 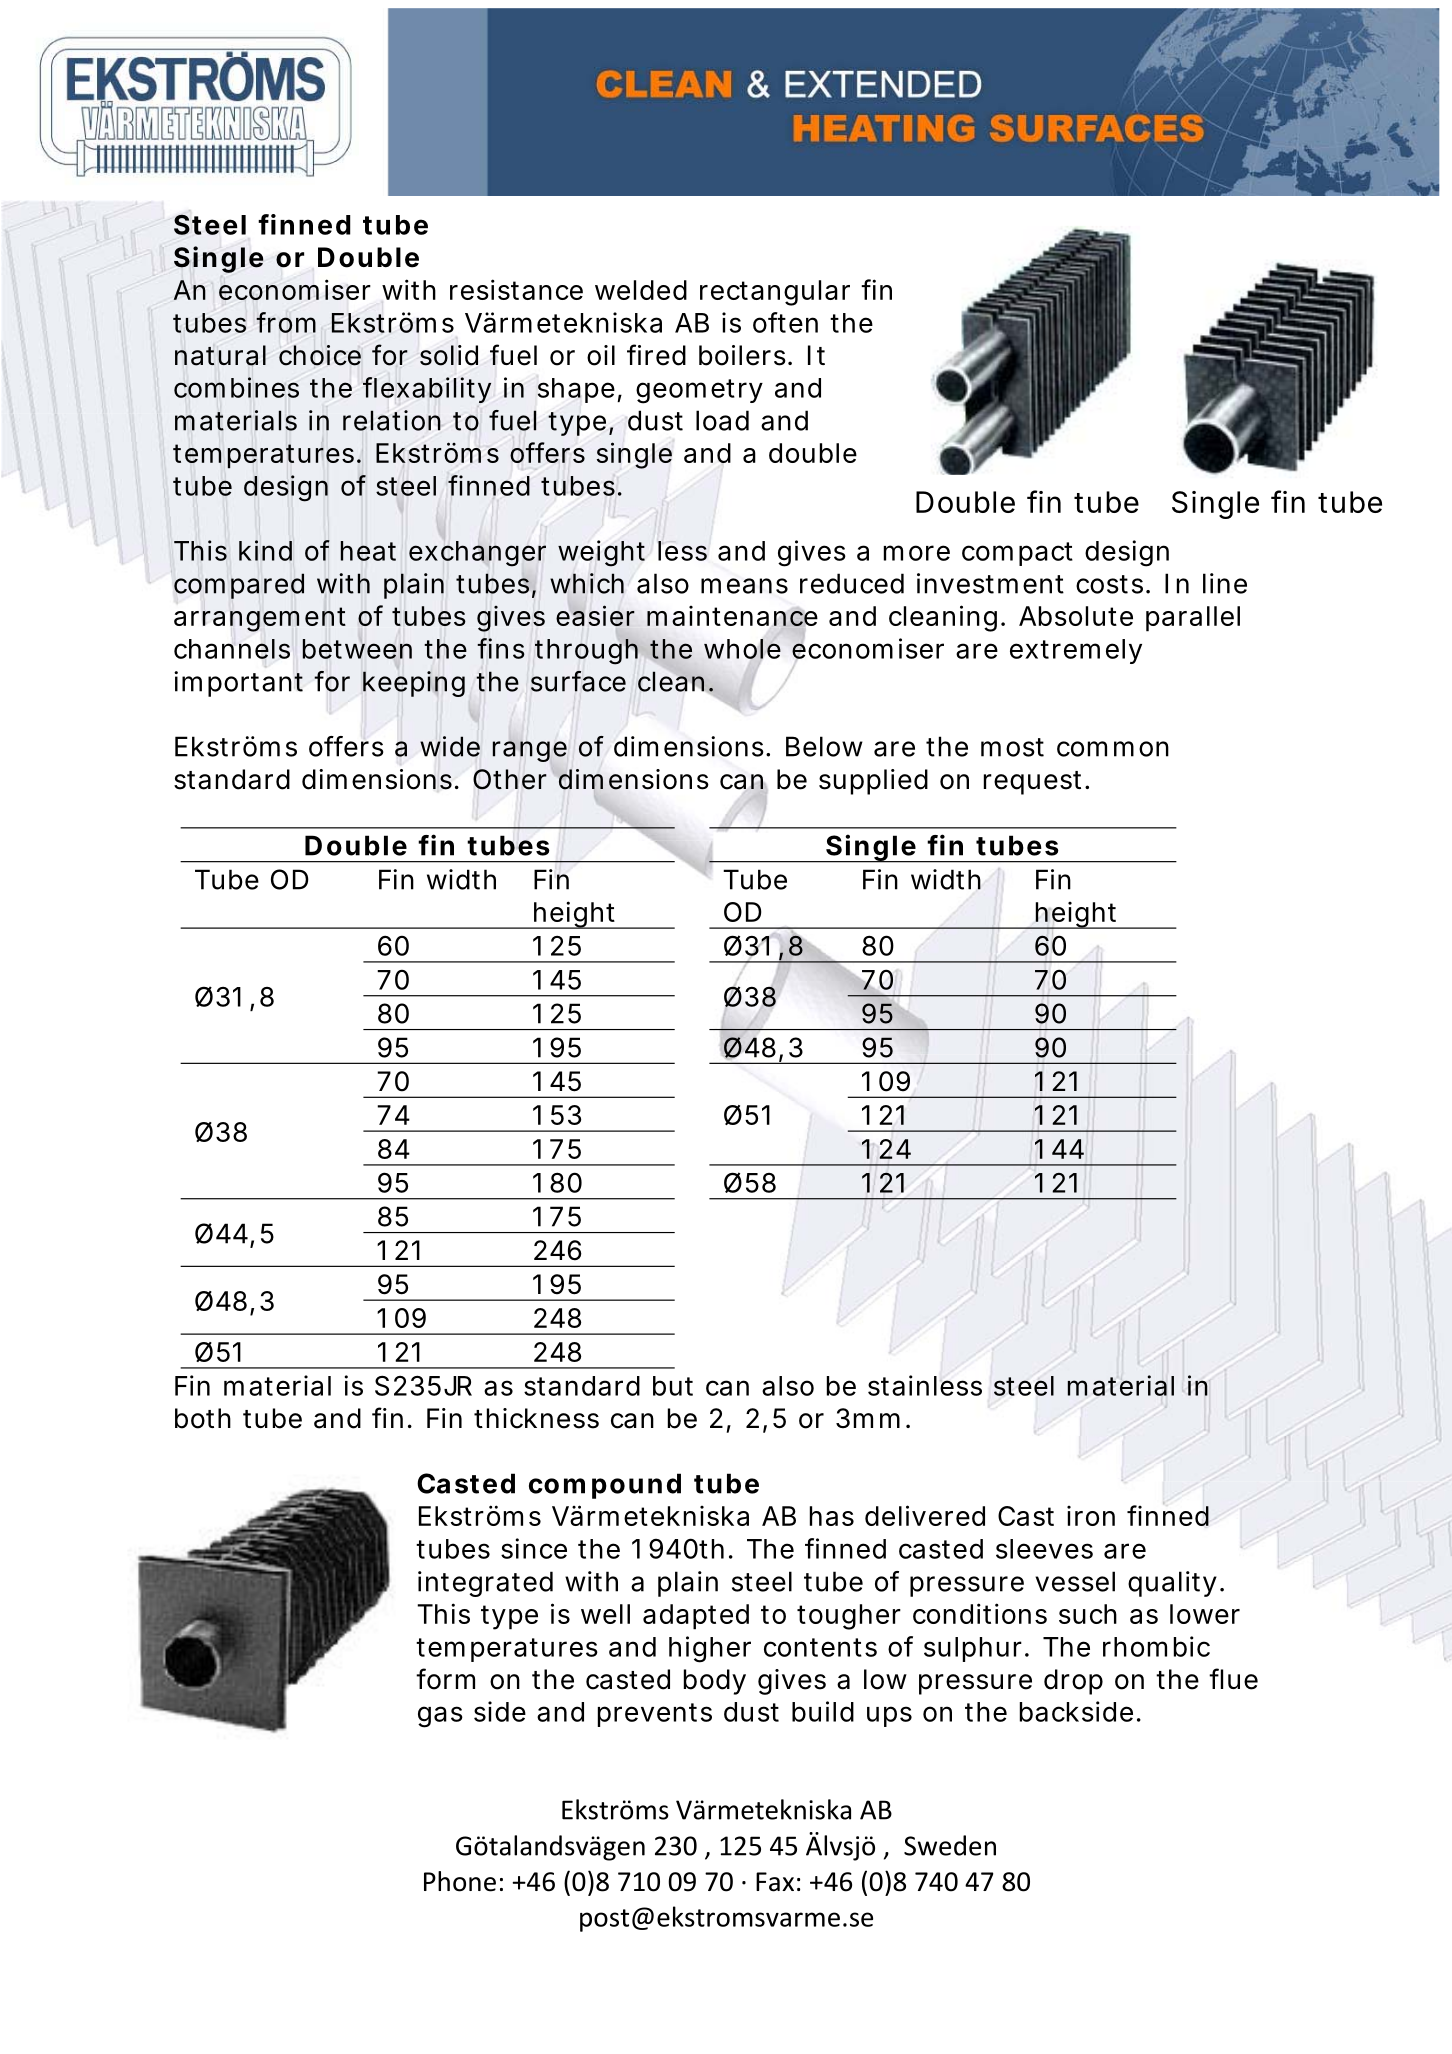 I want to click on iron, so click(x=1091, y=1516).
